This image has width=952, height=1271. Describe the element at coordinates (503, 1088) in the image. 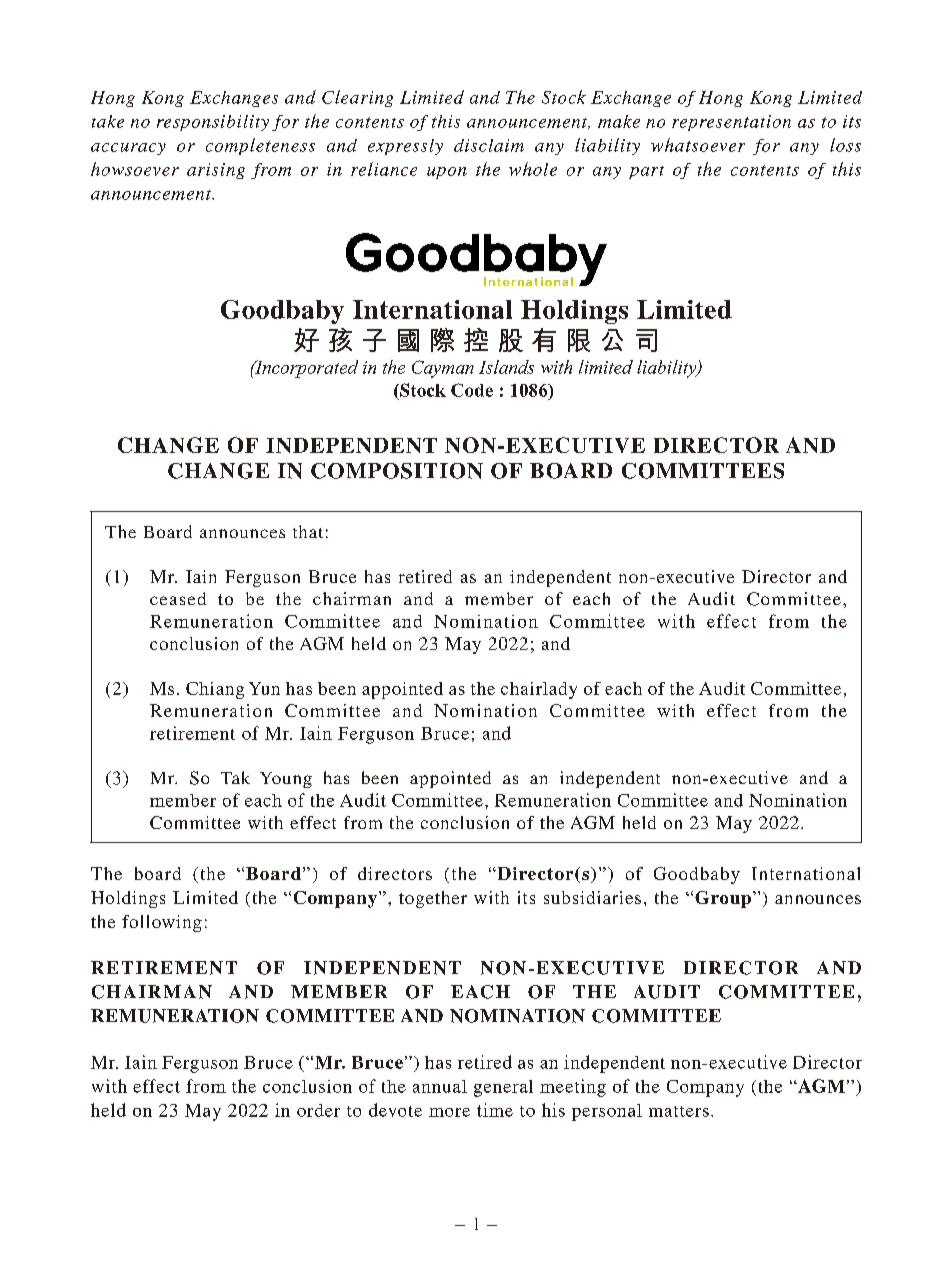

I see `general` at that location.
